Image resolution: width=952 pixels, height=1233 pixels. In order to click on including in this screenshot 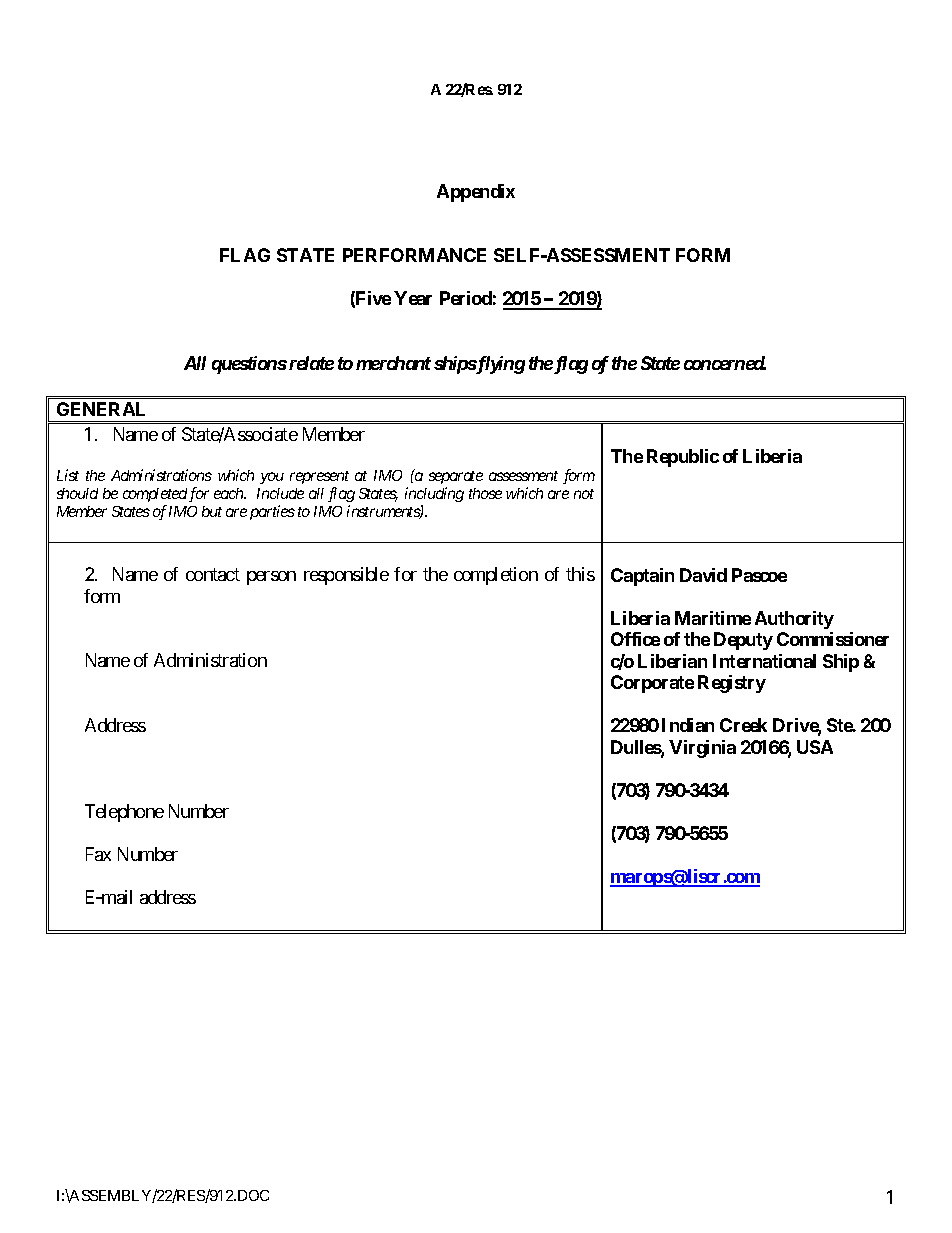, I will do `click(434, 494)`.
